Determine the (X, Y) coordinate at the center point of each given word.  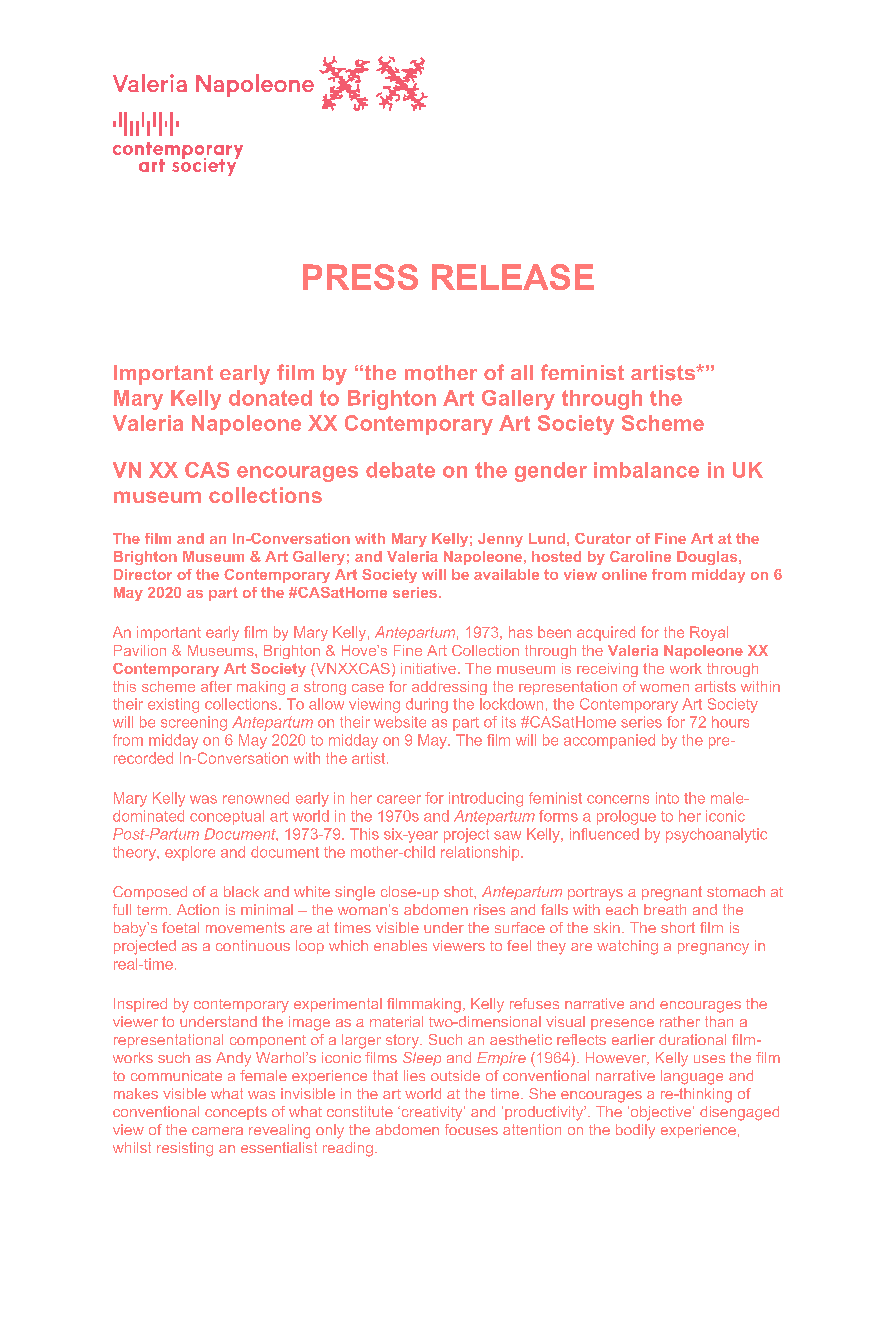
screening (194, 723)
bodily (635, 1131)
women (664, 688)
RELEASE (513, 277)
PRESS (360, 277)
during (427, 705)
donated (270, 398)
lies (414, 1075)
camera (217, 1131)
